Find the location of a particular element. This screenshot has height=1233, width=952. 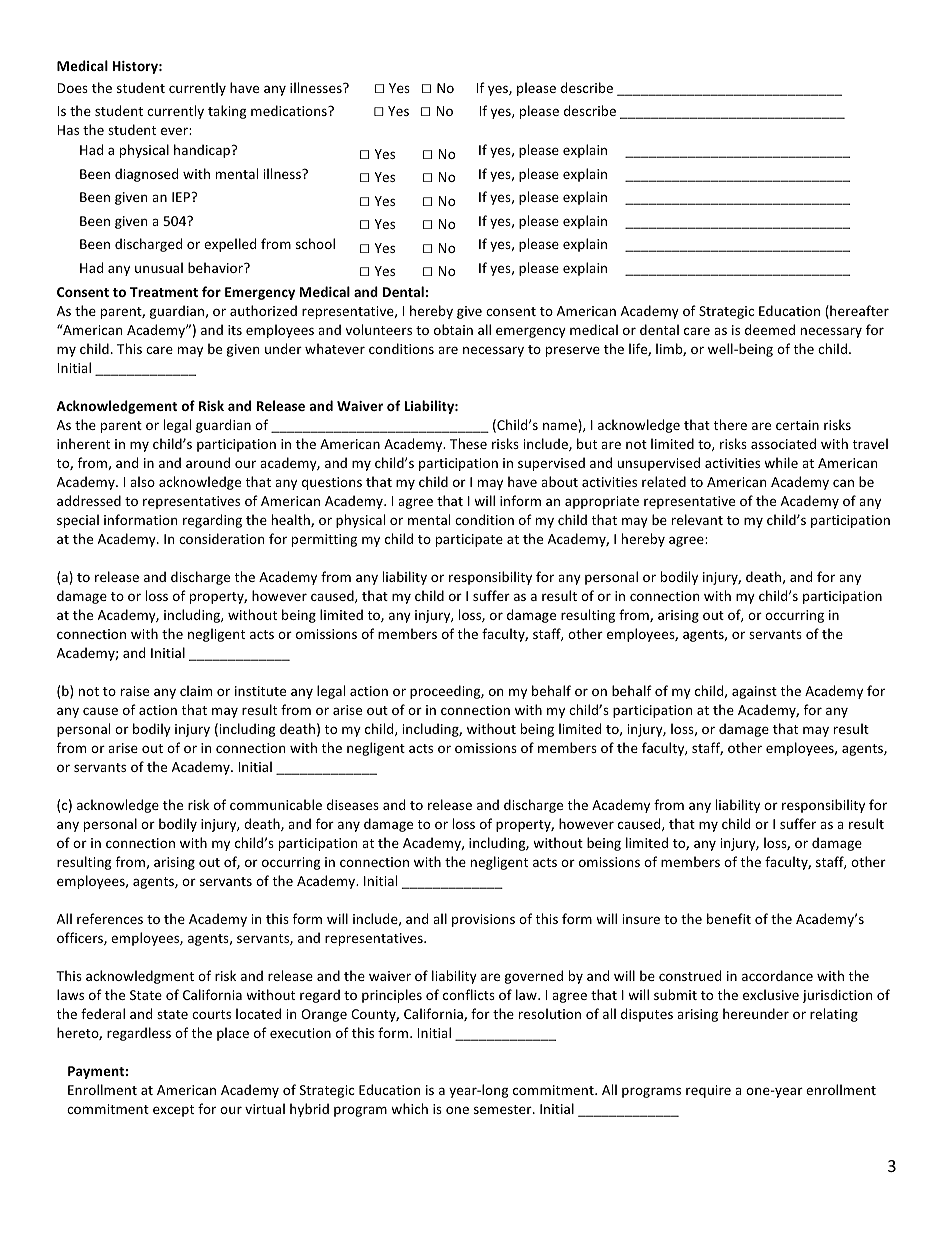

its is located at coordinates (235, 330).
